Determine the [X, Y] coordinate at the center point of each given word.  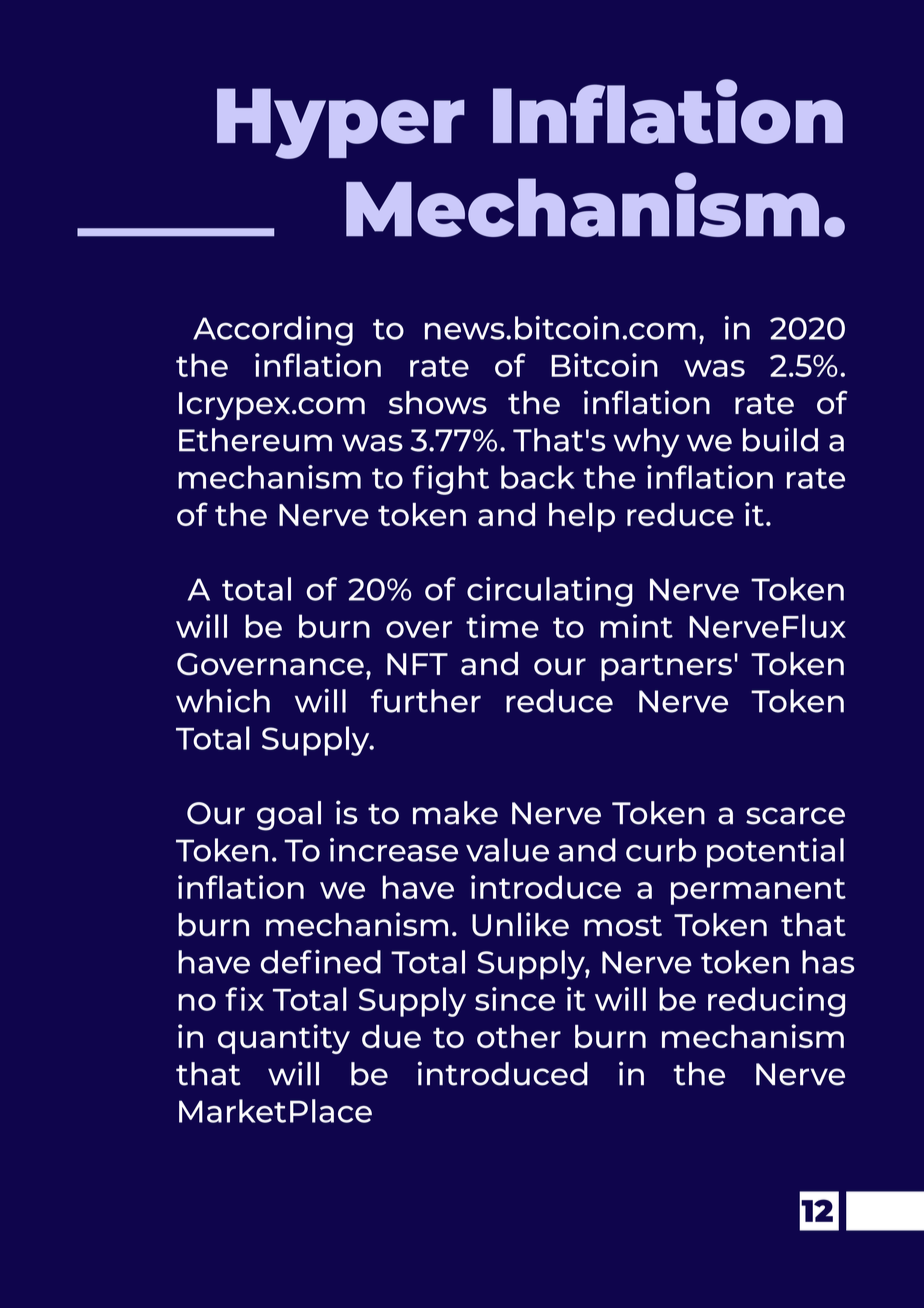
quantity [284, 1039]
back [538, 477]
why [646, 443]
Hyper [341, 123]
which [223, 701]
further [426, 701]
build [780, 439]
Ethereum [255, 440]
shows [438, 402]
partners [666, 668]
